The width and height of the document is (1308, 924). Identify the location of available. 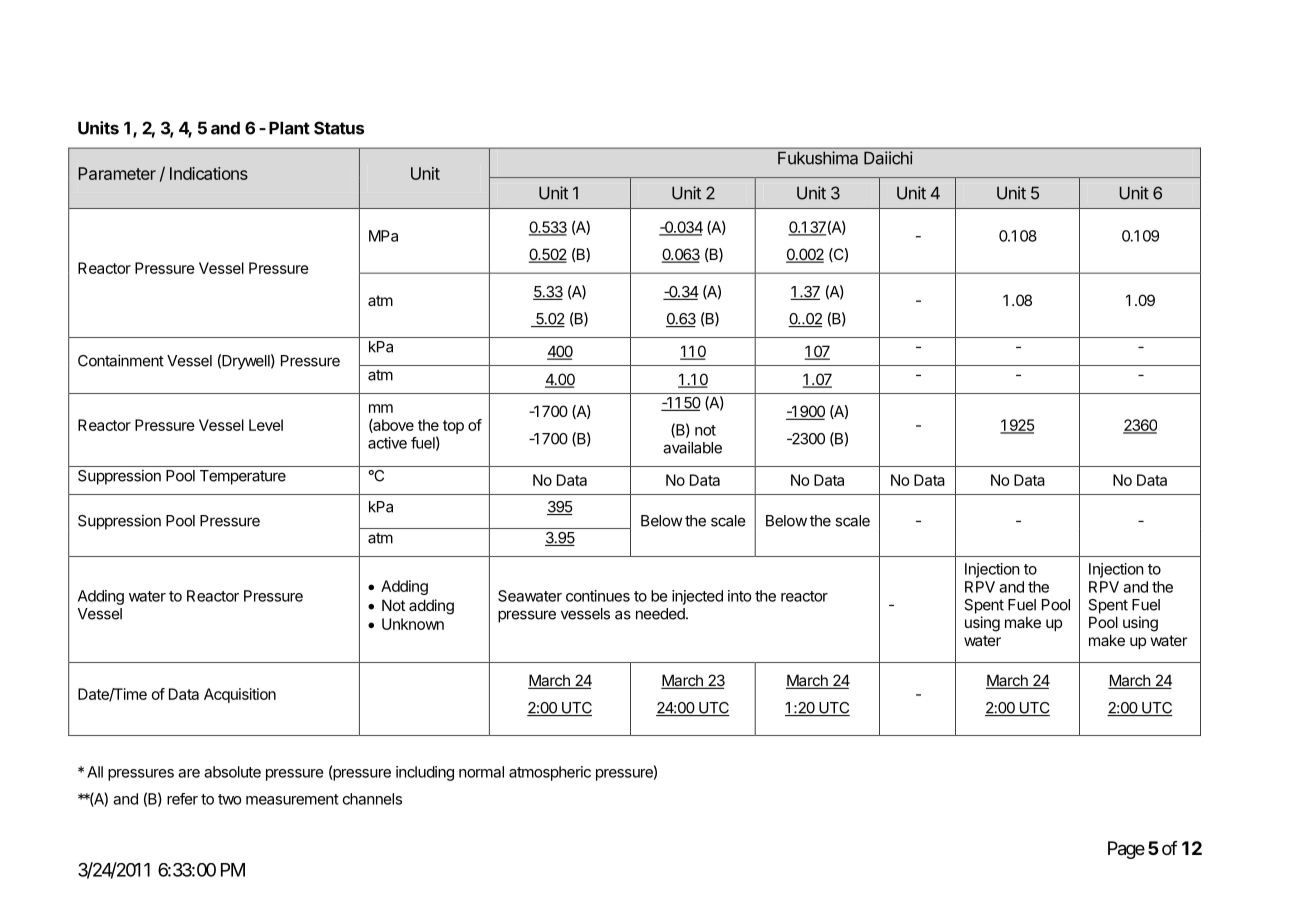
(692, 447).
